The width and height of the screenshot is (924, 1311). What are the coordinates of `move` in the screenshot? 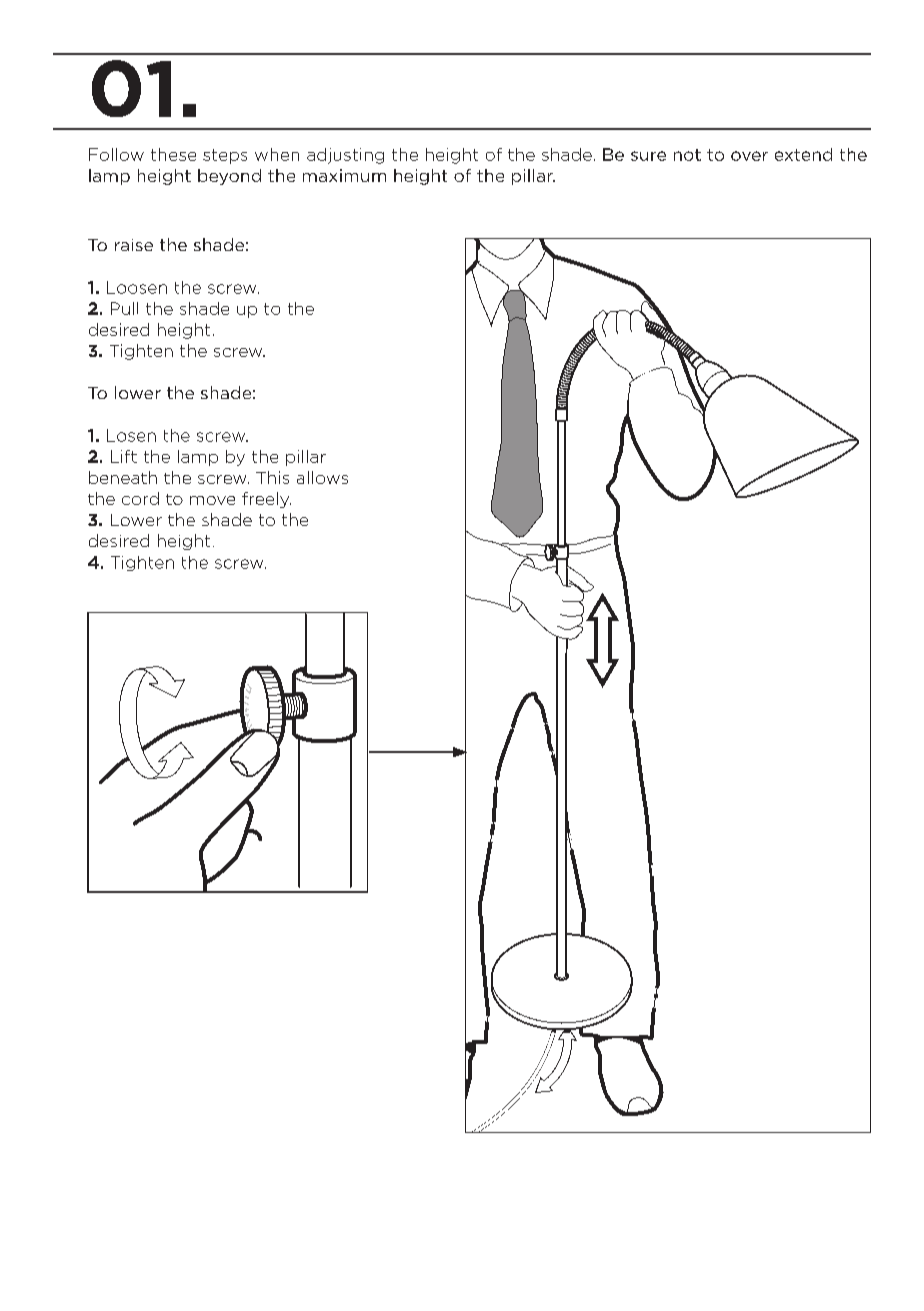 It's located at (212, 500).
